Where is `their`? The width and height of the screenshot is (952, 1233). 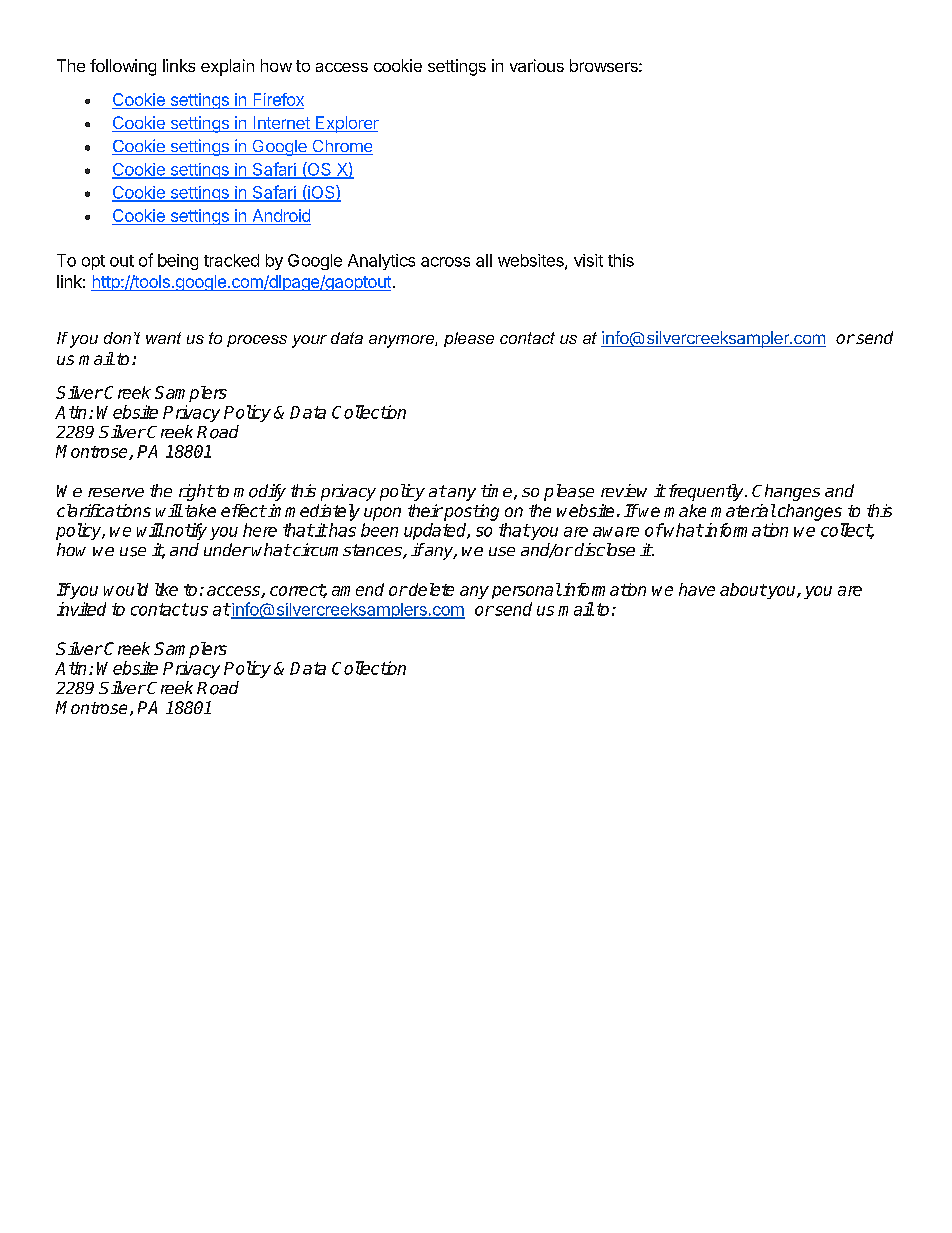
their is located at coordinates (425, 510).
